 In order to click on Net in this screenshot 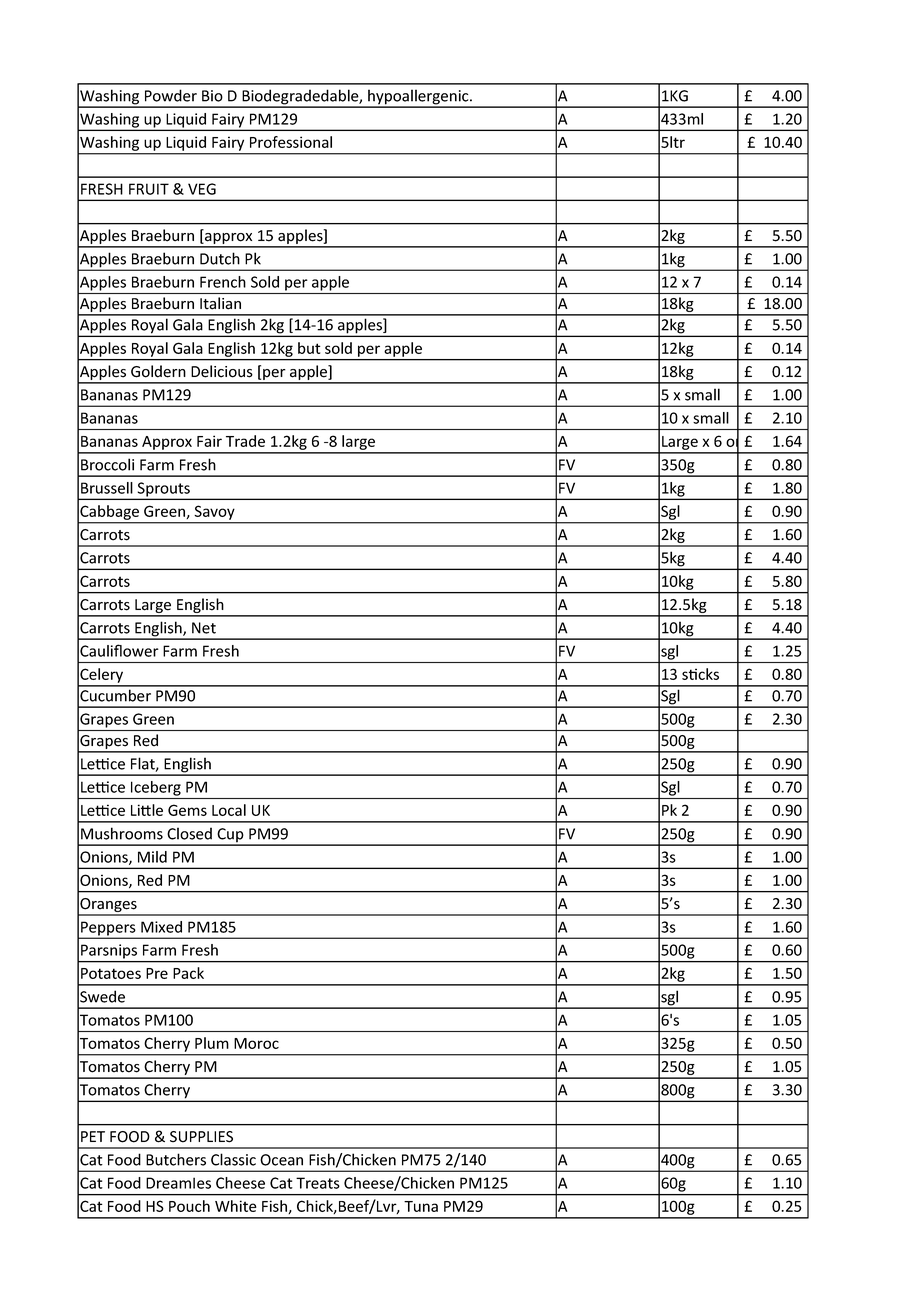, I will do `click(204, 628)`.
